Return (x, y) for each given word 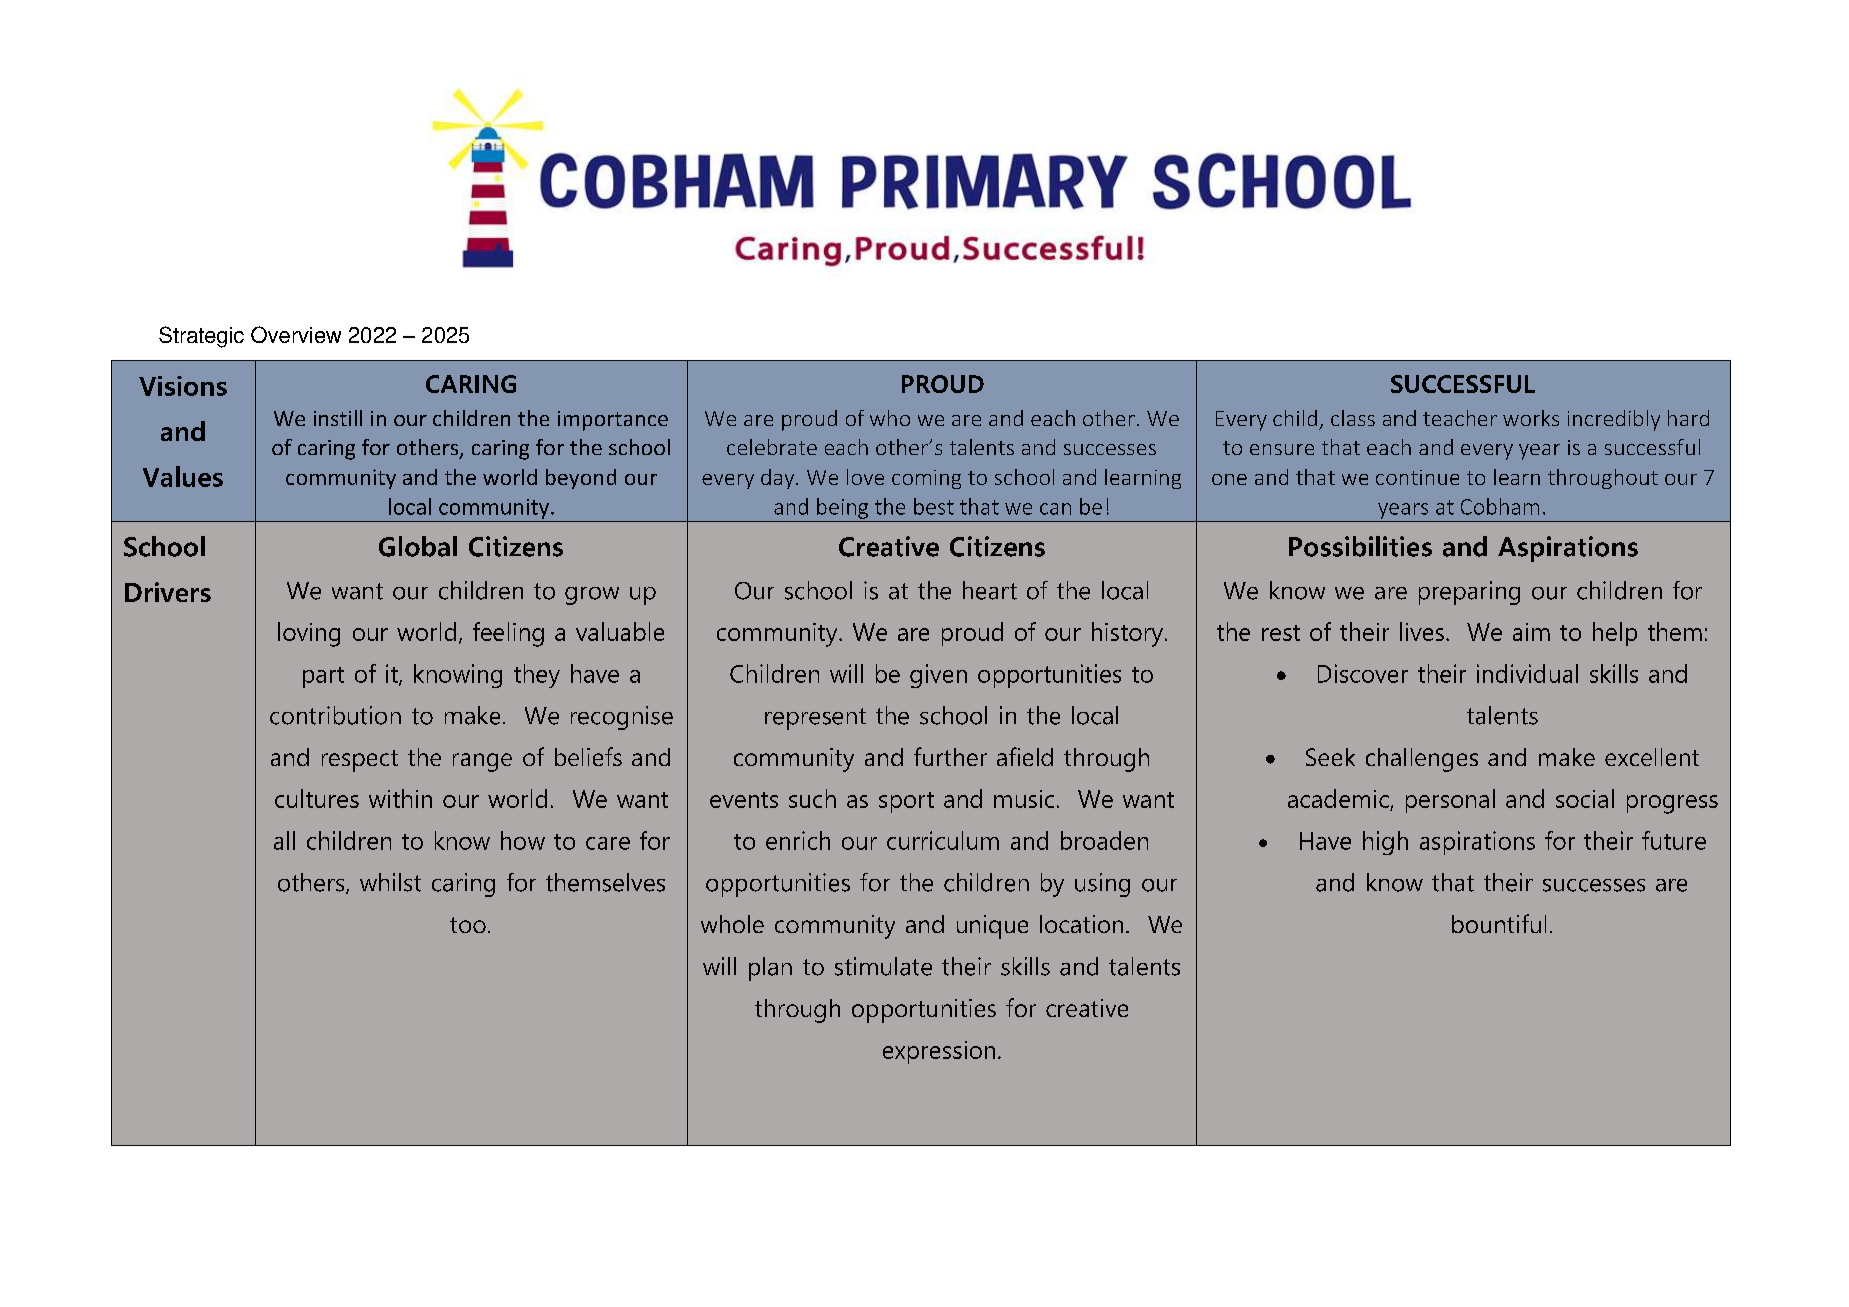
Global (418, 546)
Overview (296, 334)
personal (1450, 801)
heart (990, 590)
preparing (1469, 593)
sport (906, 802)
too (468, 925)
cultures (317, 798)
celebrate (772, 447)
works (1531, 418)
